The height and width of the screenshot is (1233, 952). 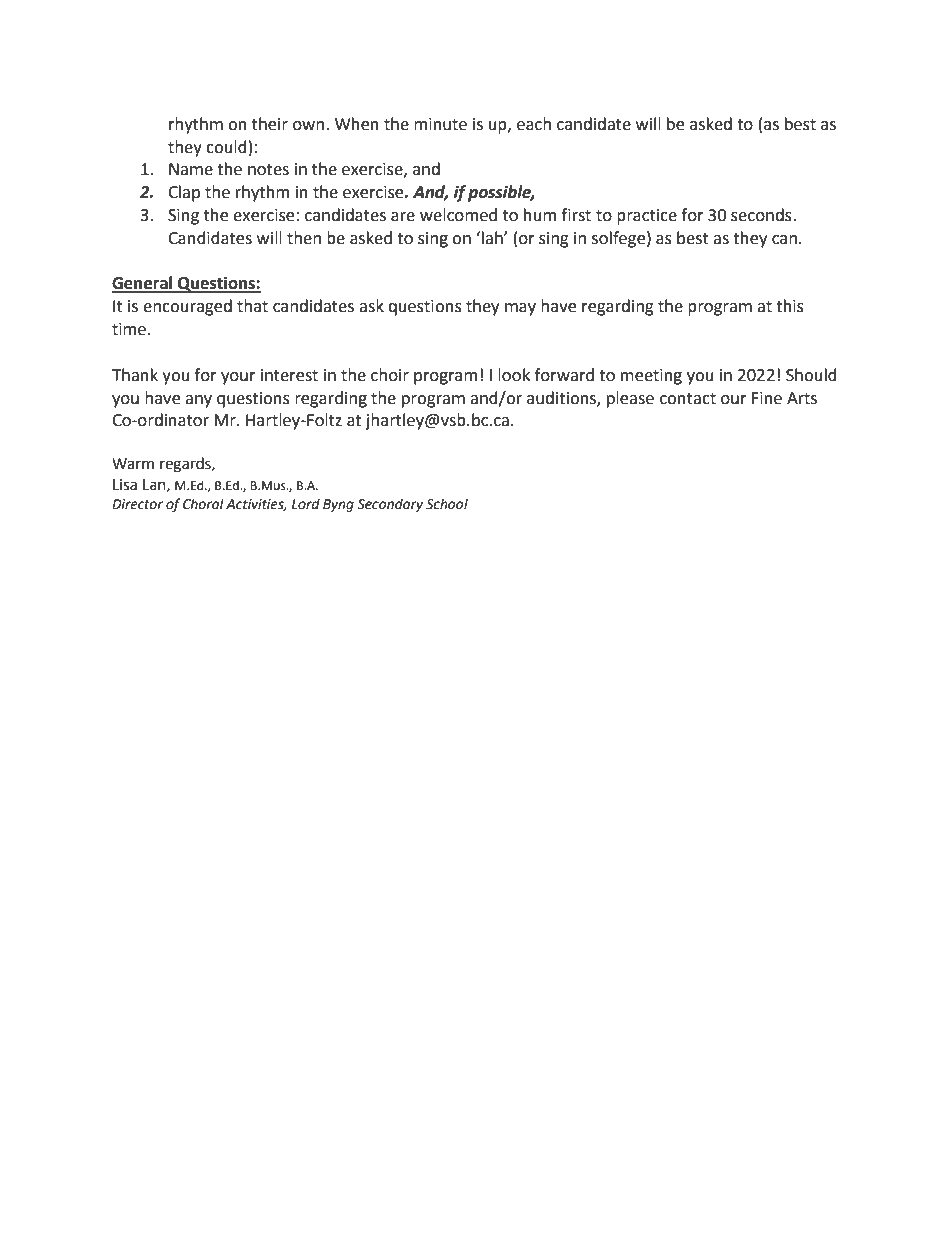 What do you see at coordinates (187, 307) in the screenshot?
I see `encouraged` at bounding box center [187, 307].
